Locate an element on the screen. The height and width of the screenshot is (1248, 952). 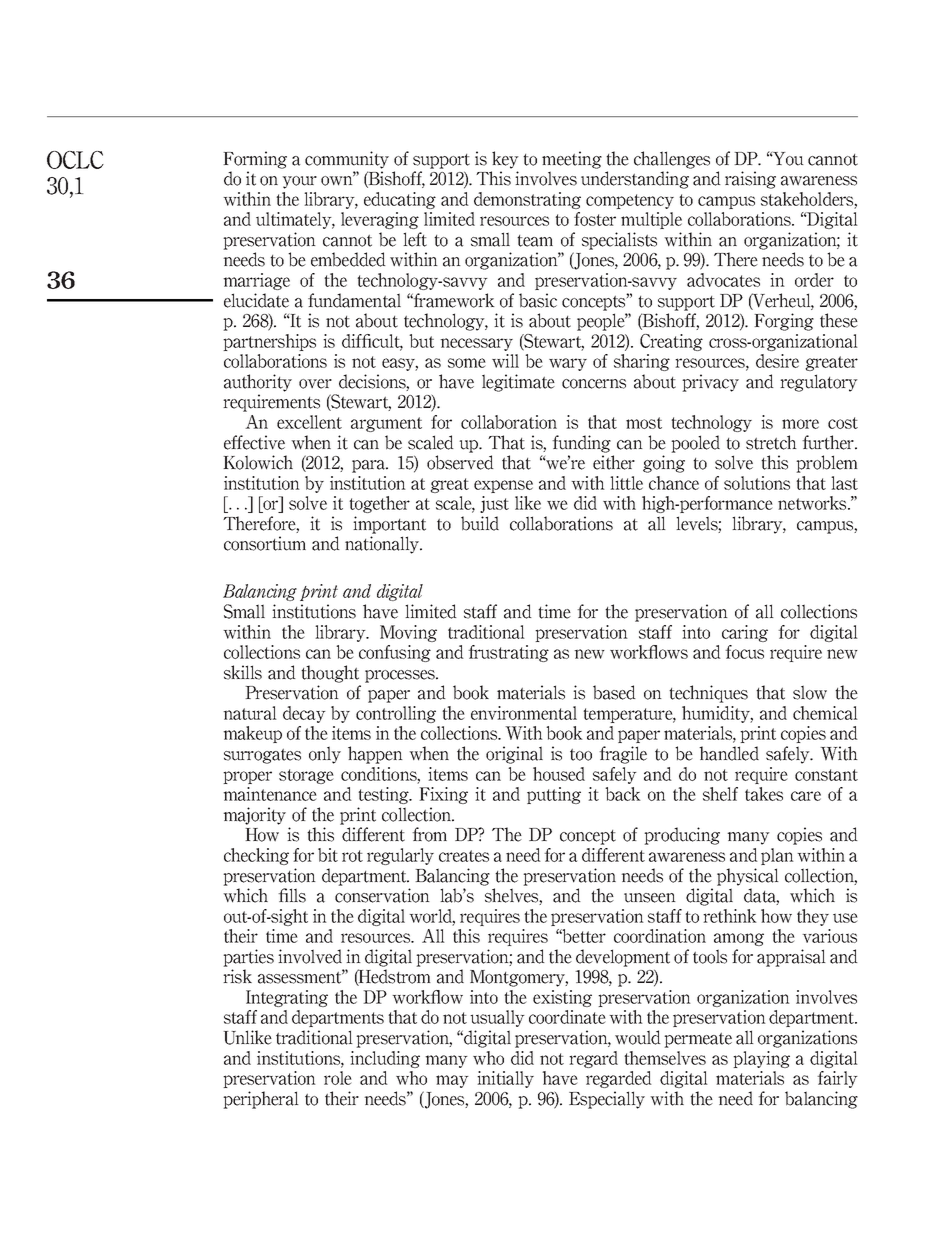
build is located at coordinates (480, 523).
